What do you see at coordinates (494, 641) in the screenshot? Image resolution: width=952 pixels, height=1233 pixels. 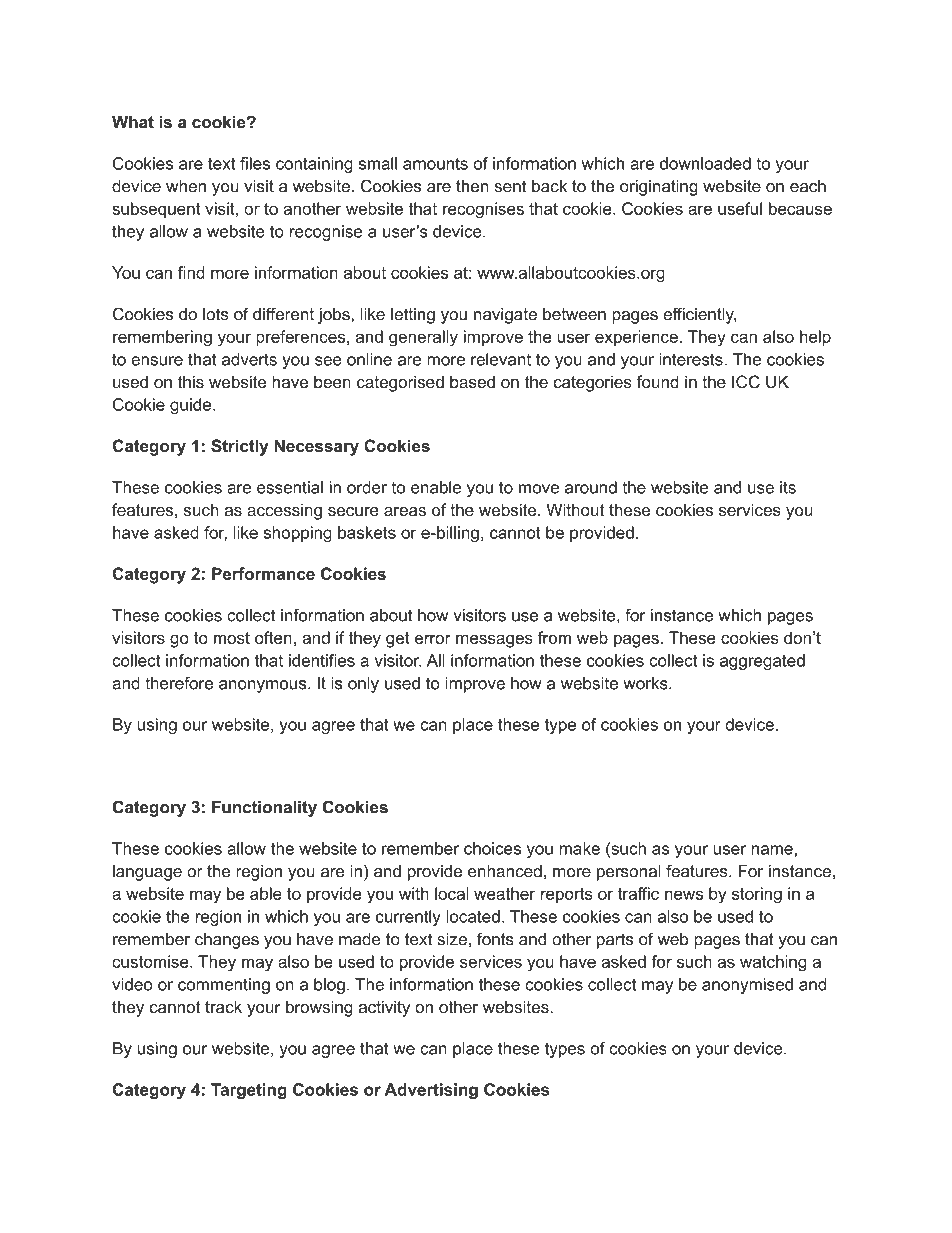 I see `messages` at bounding box center [494, 641].
